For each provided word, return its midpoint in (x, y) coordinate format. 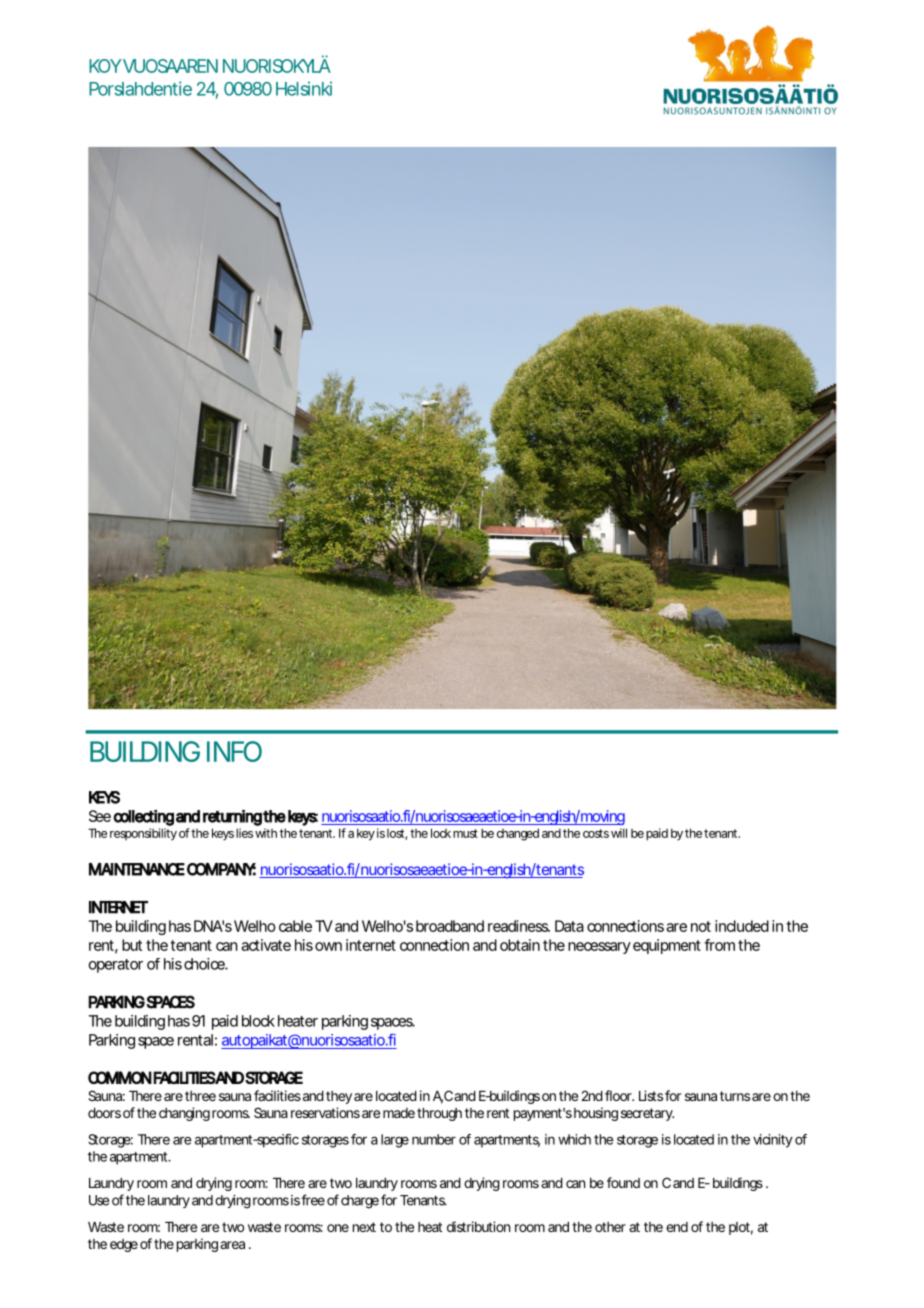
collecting (143, 818)
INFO (234, 751)
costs (596, 833)
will (619, 833)
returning (232, 817)
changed (518, 834)
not (701, 926)
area (232, 1245)
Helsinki (304, 88)
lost (397, 834)
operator (116, 966)
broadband (450, 926)
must (465, 833)
